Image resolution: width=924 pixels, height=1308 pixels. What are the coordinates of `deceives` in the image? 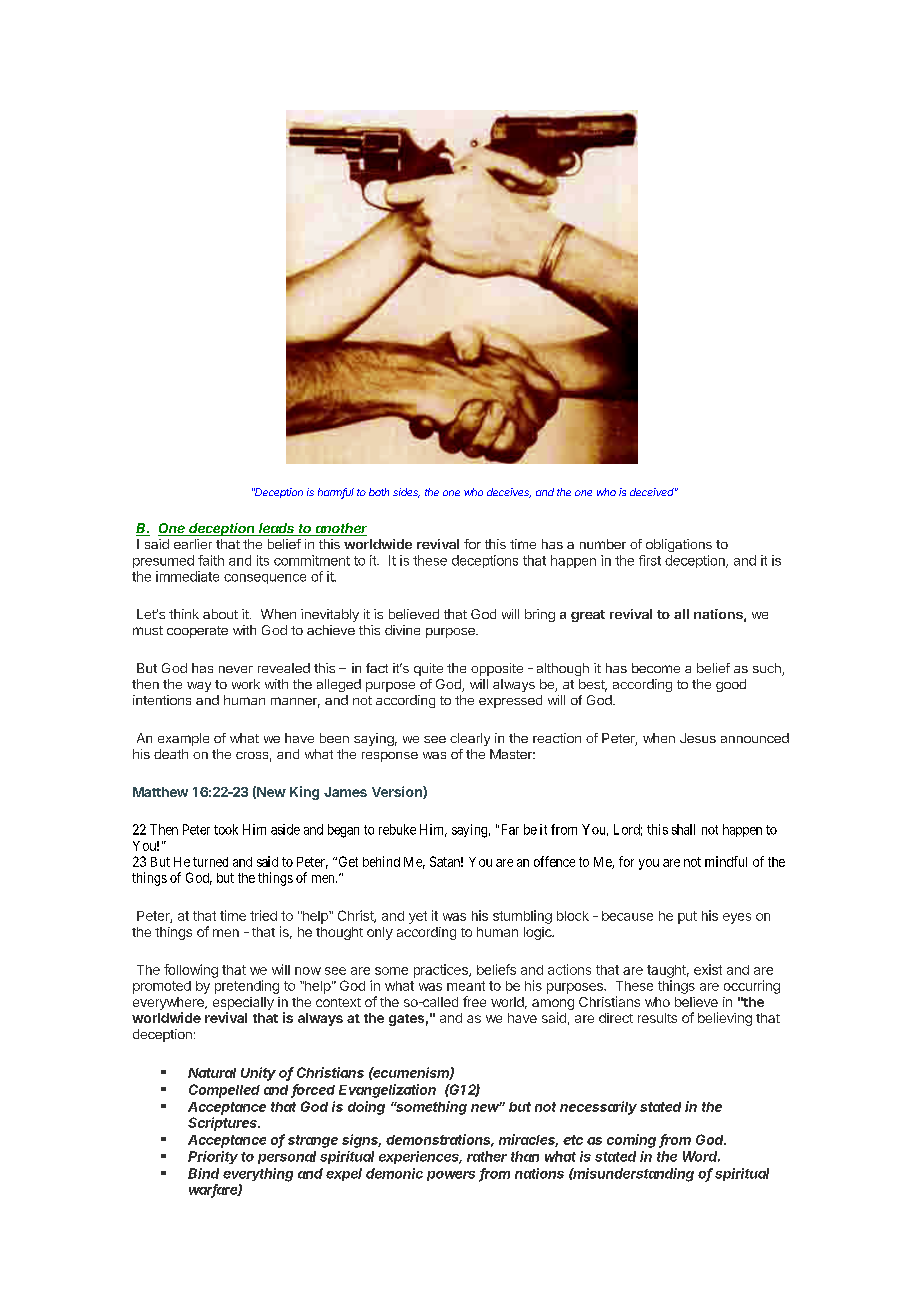 It's located at (509, 493).
